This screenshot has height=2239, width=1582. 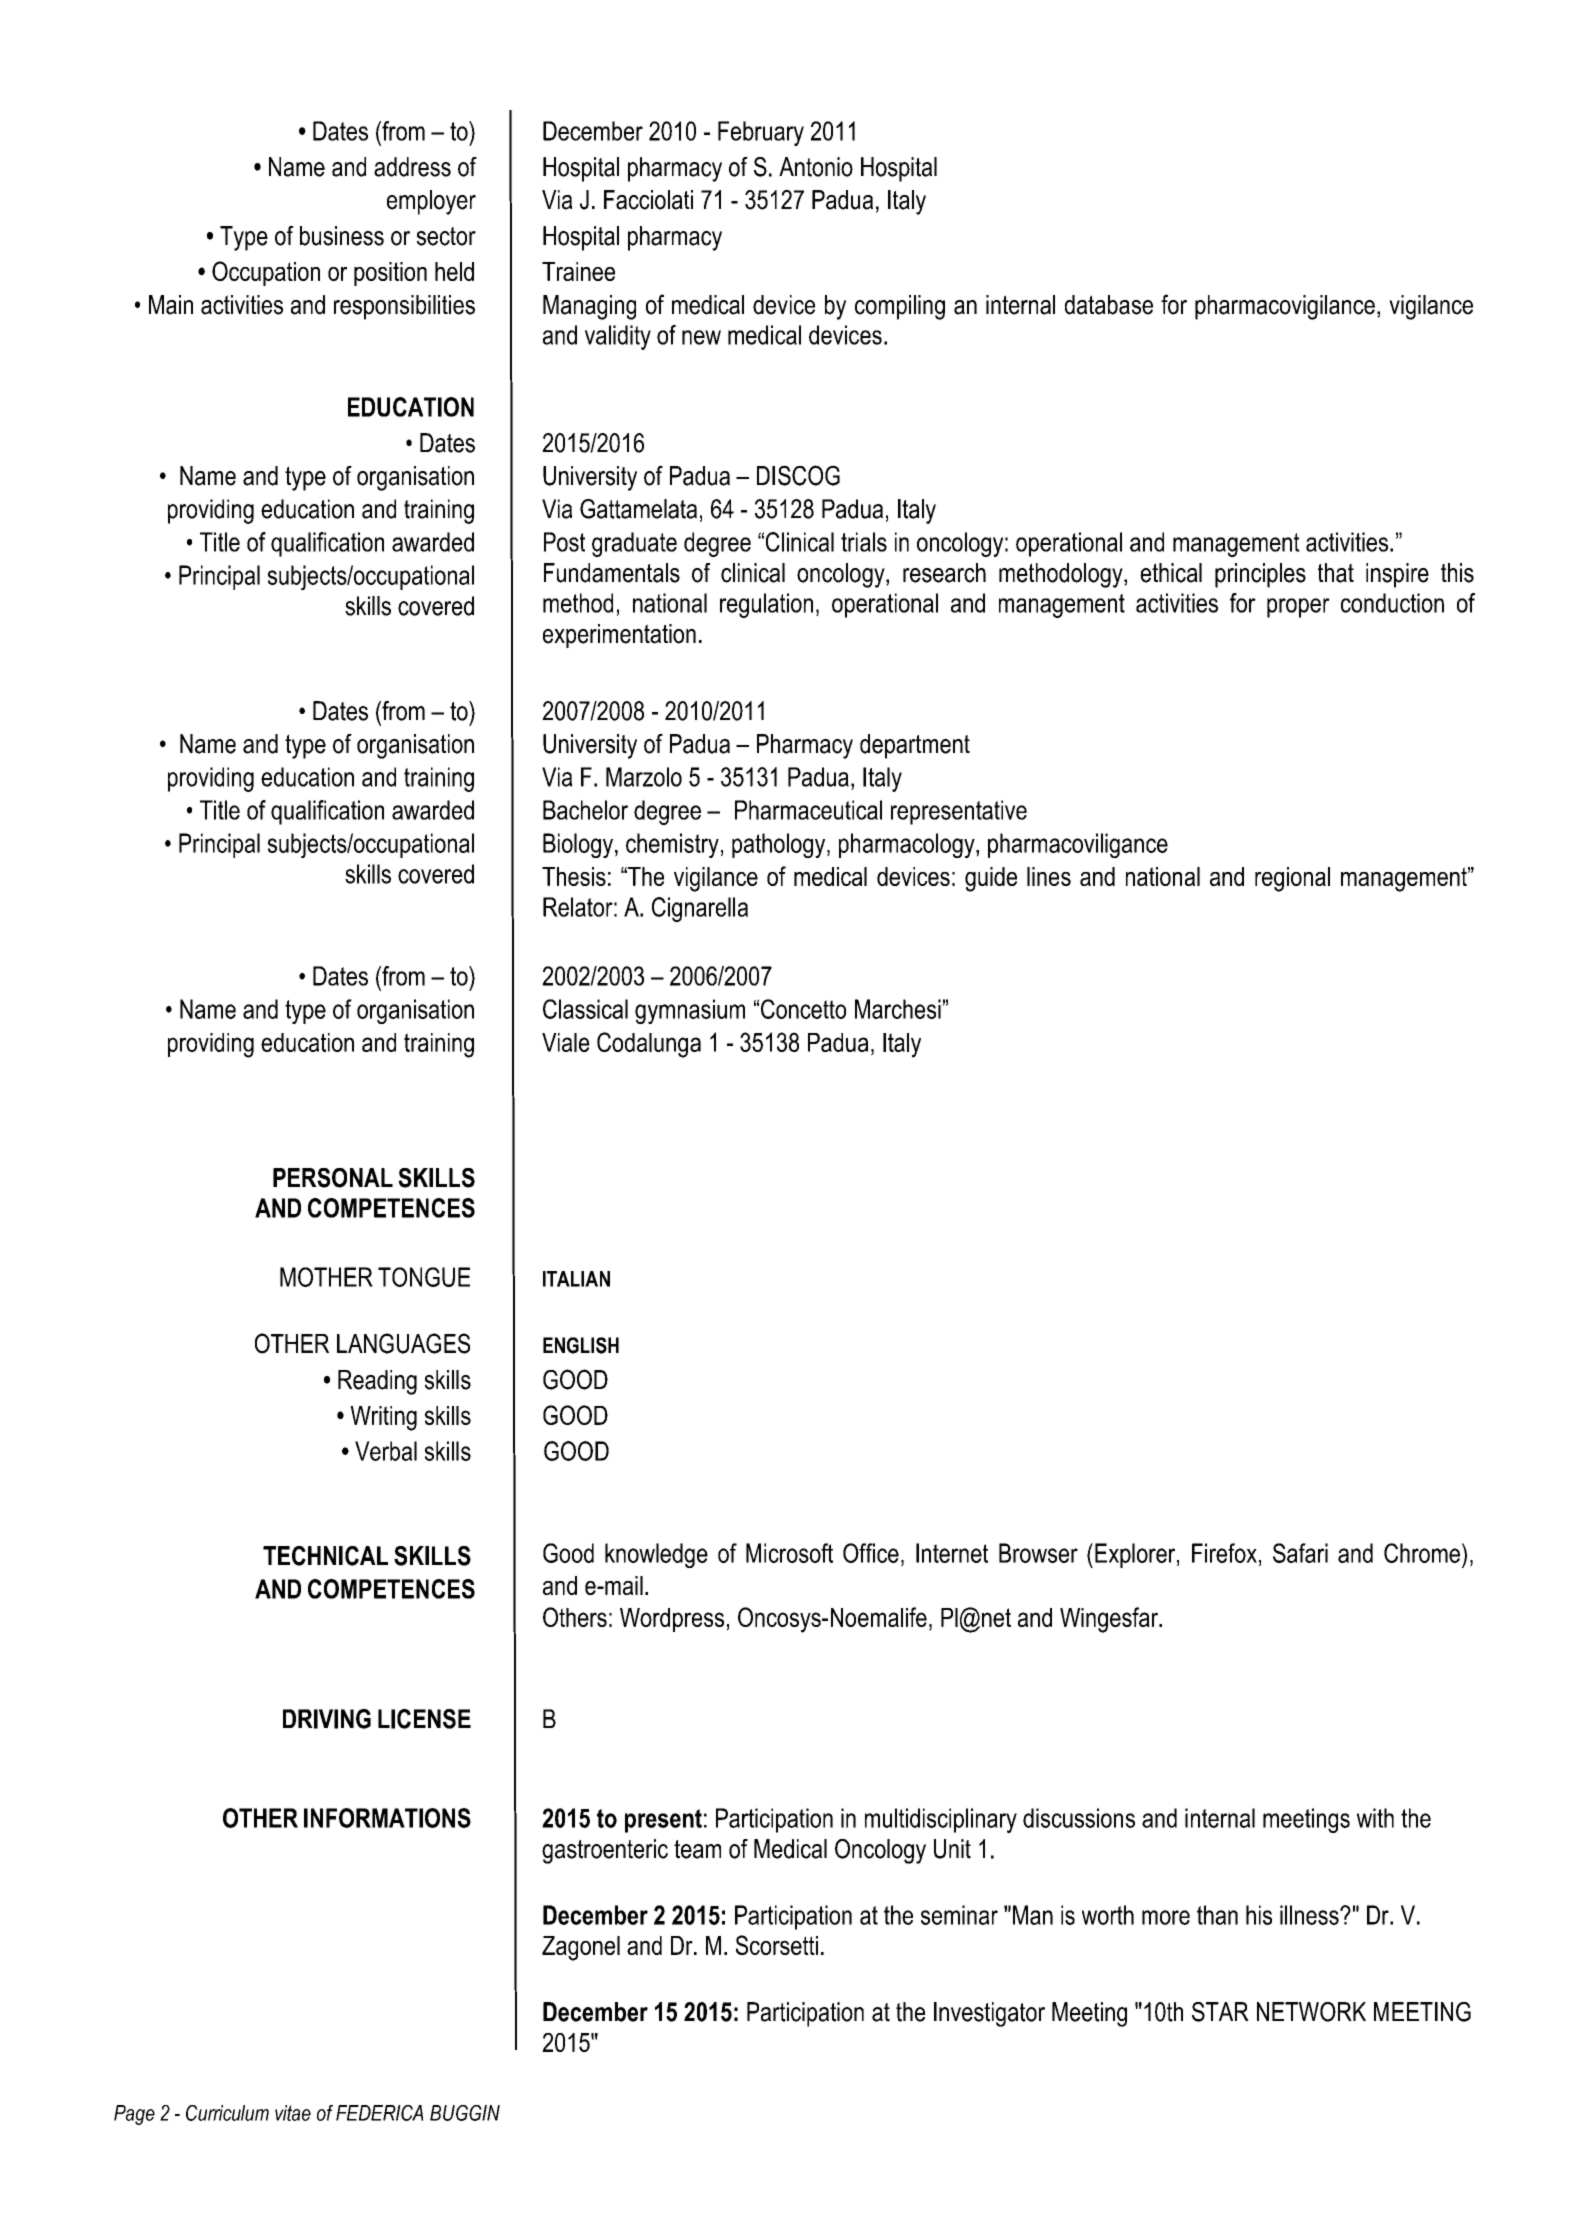 What do you see at coordinates (1311, 2012) in the screenshot?
I see `NETWORK` at bounding box center [1311, 2012].
